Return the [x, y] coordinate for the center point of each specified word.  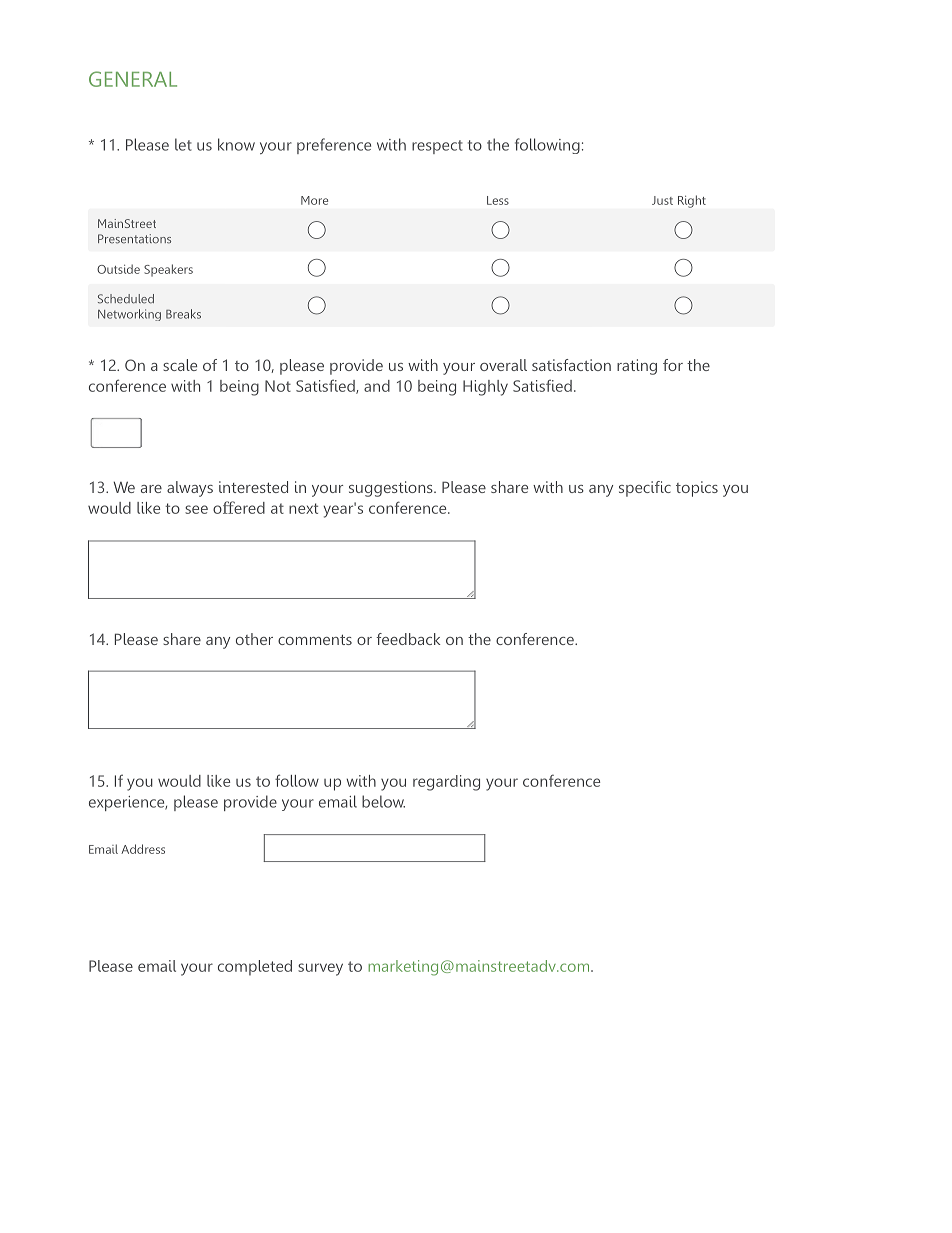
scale [180, 365]
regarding [446, 783]
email [157, 966]
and [377, 386]
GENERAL [133, 79]
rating [637, 367]
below [383, 801]
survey [320, 969]
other [254, 639]
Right [692, 201]
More [314, 200]
